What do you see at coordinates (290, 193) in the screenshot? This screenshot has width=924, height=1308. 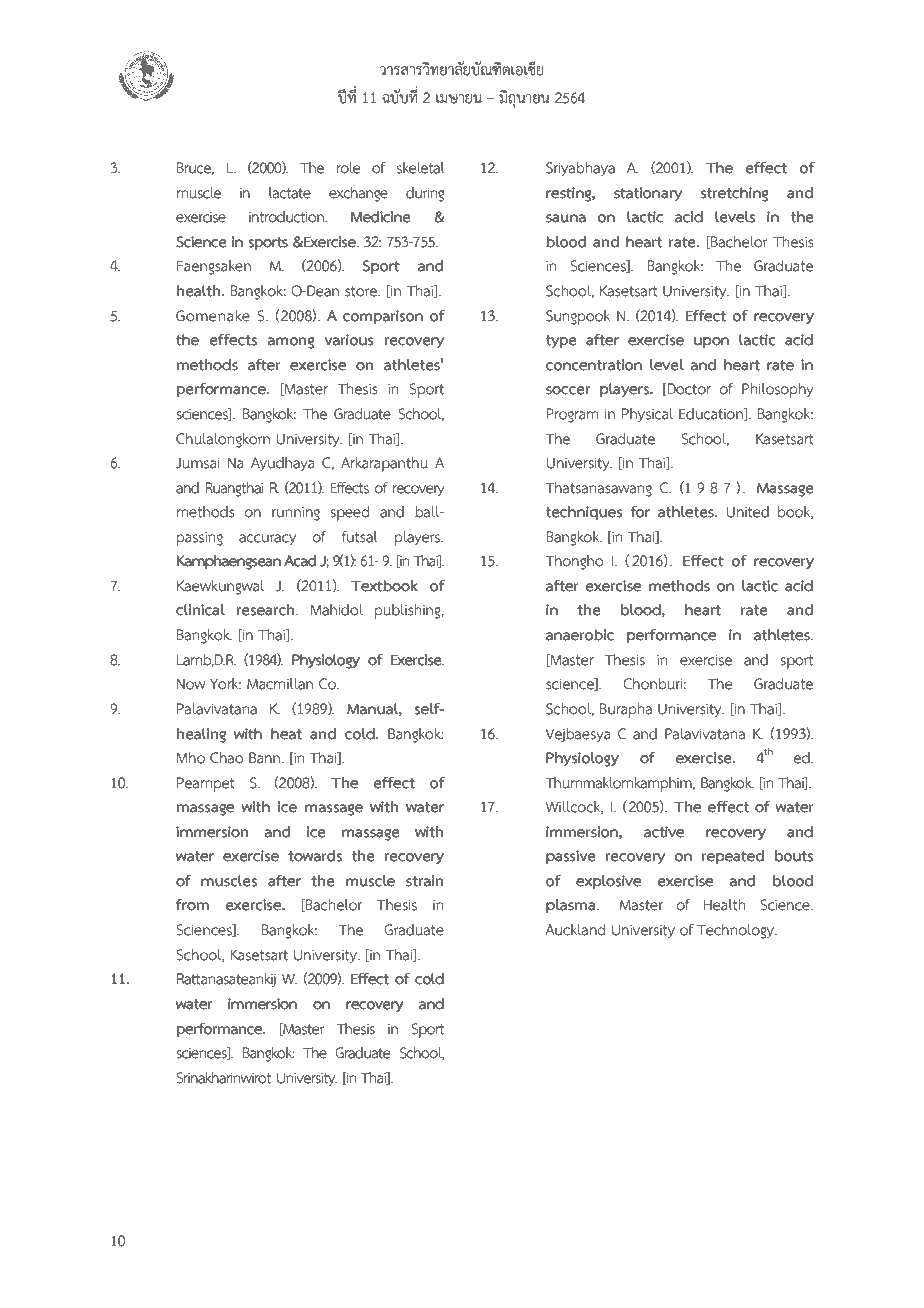 I see `lactate` at bounding box center [290, 193].
